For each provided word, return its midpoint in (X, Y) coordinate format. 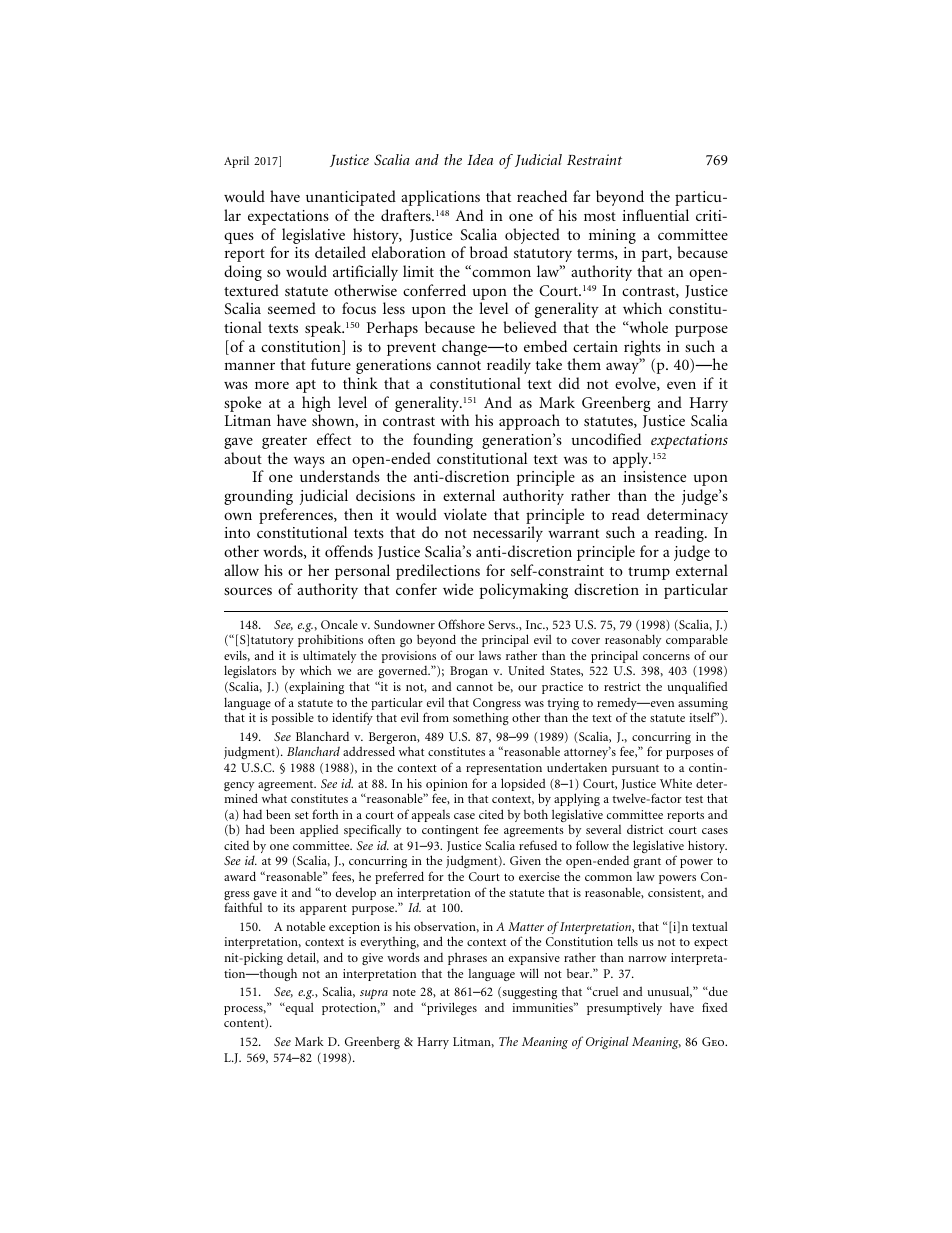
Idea (480, 159)
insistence (654, 476)
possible (293, 718)
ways (309, 463)
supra (374, 994)
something (481, 718)
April (236, 162)
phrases (467, 958)
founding (443, 441)
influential (655, 215)
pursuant (635, 770)
